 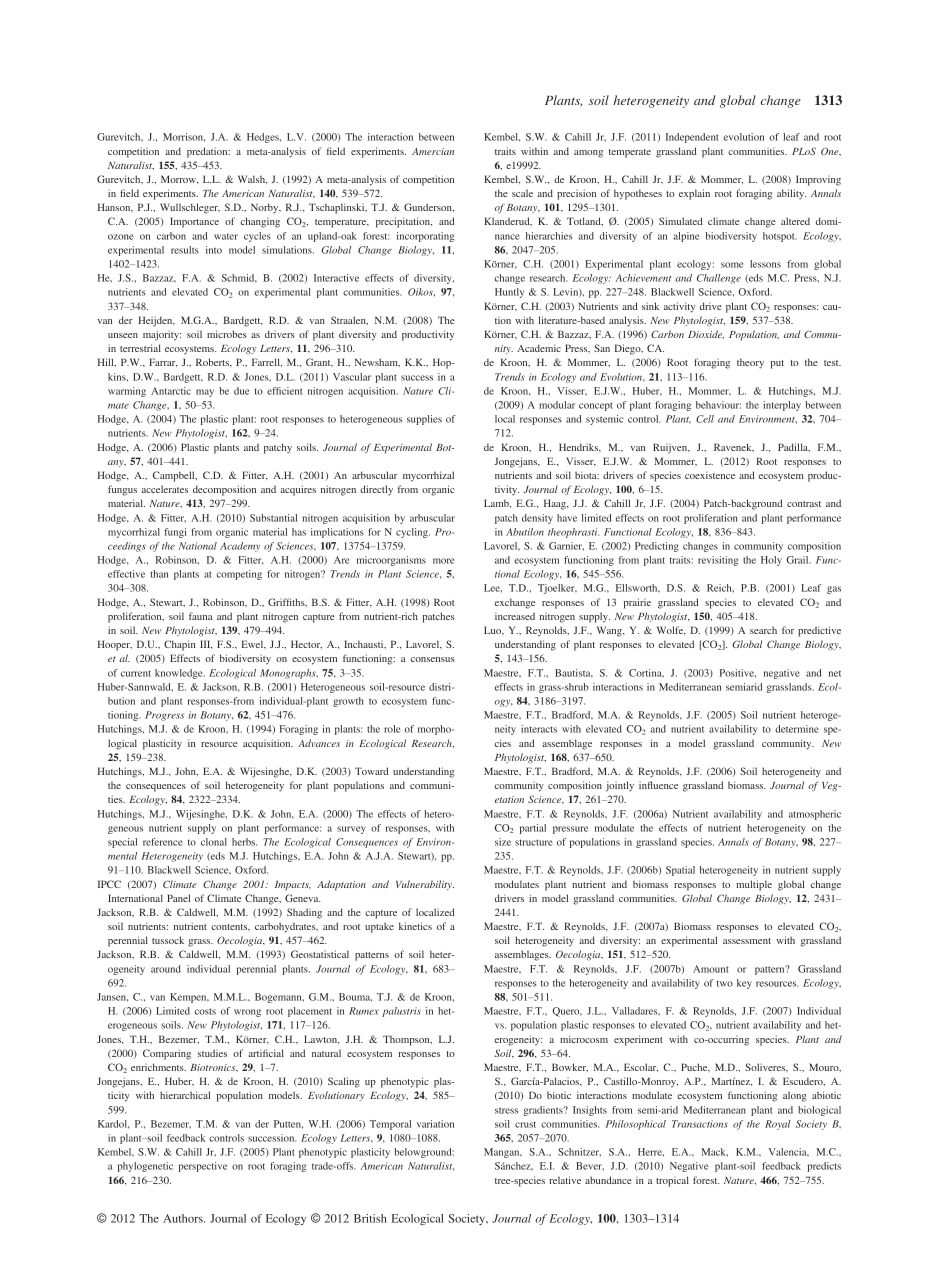 I want to click on relative, so click(x=565, y=1180).
